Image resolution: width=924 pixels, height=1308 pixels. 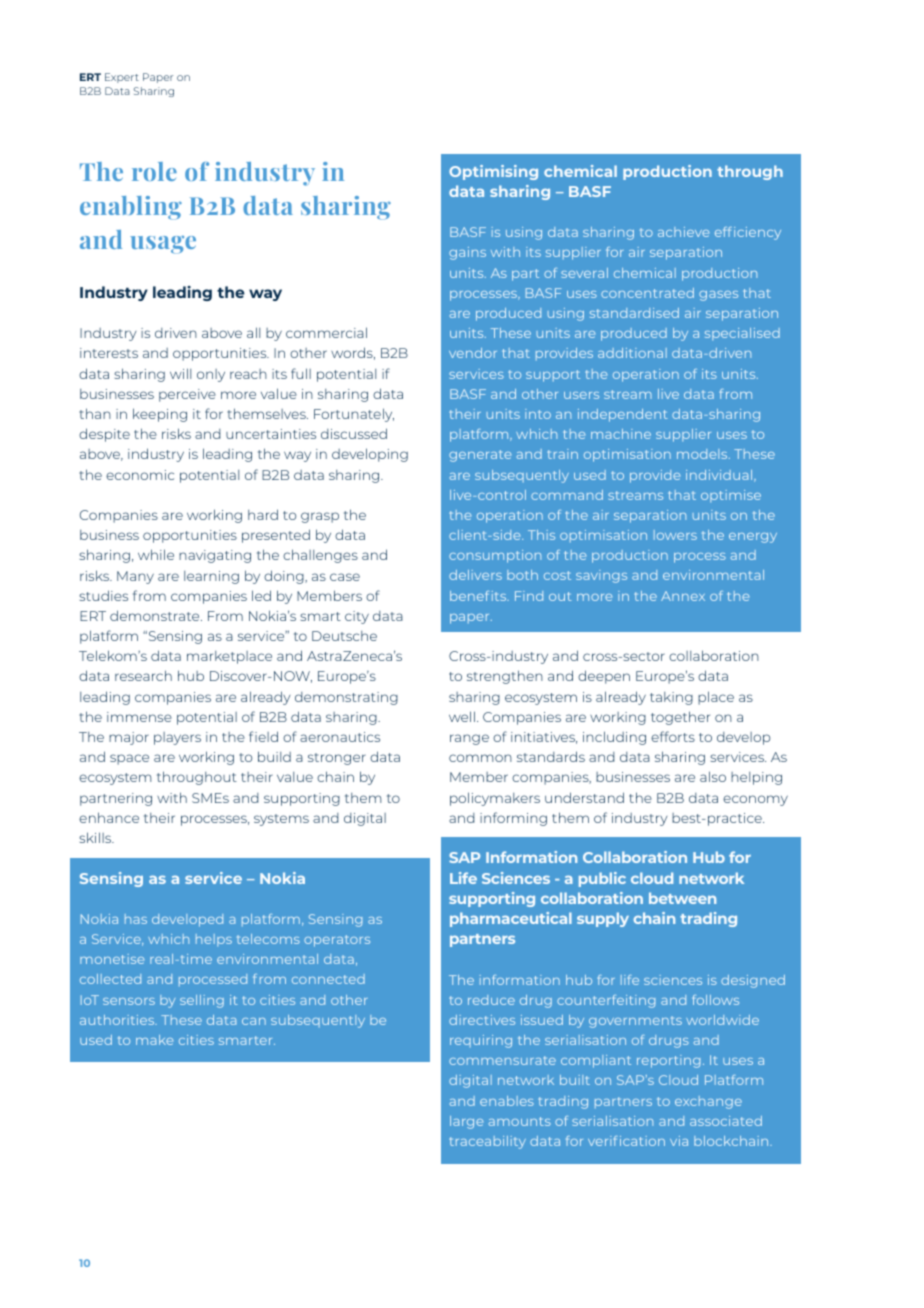 What do you see at coordinates (632, 353) in the document?
I see `additional` at bounding box center [632, 353].
